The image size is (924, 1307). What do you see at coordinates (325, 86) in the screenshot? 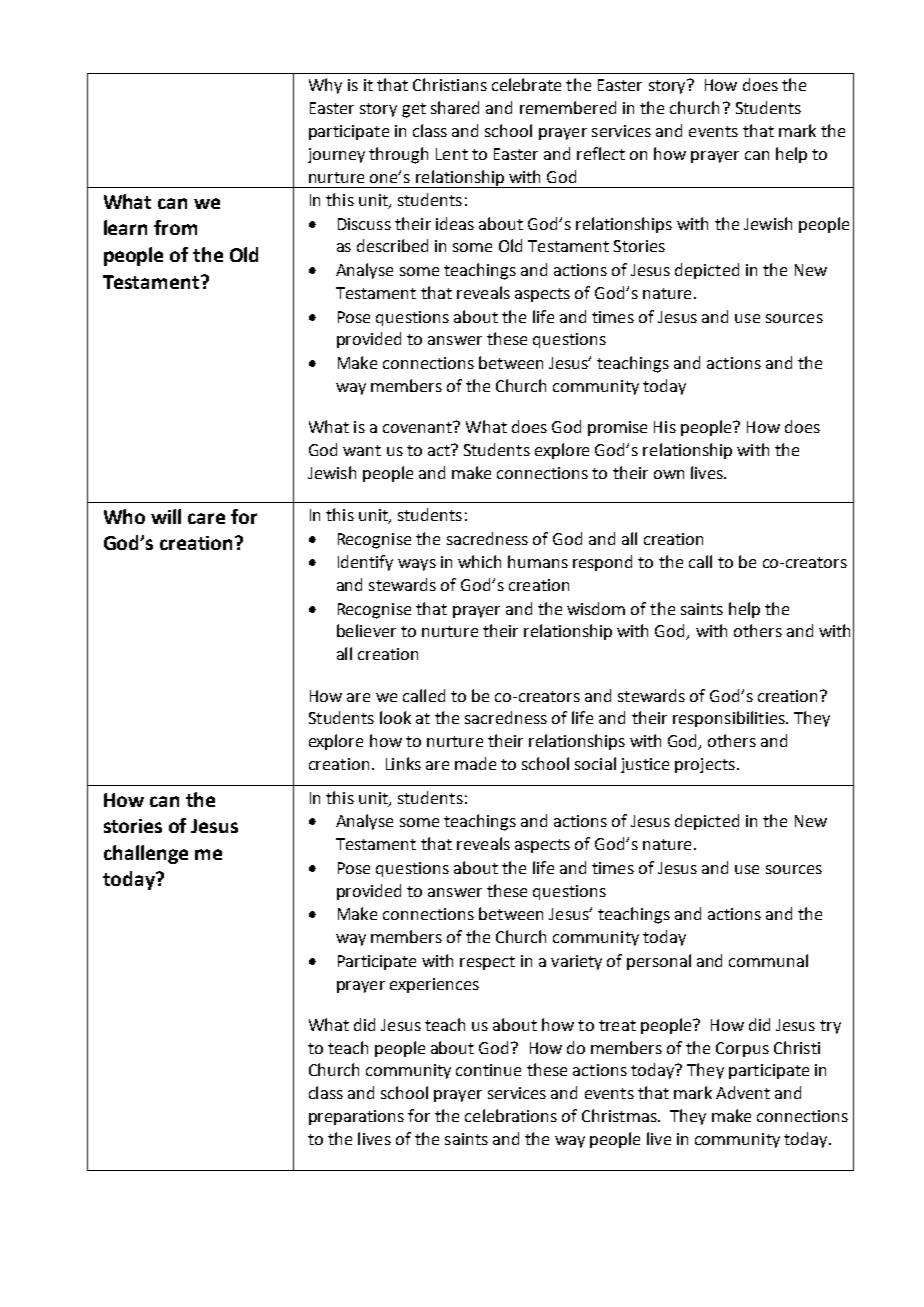
I see `Why` at bounding box center [325, 86].
